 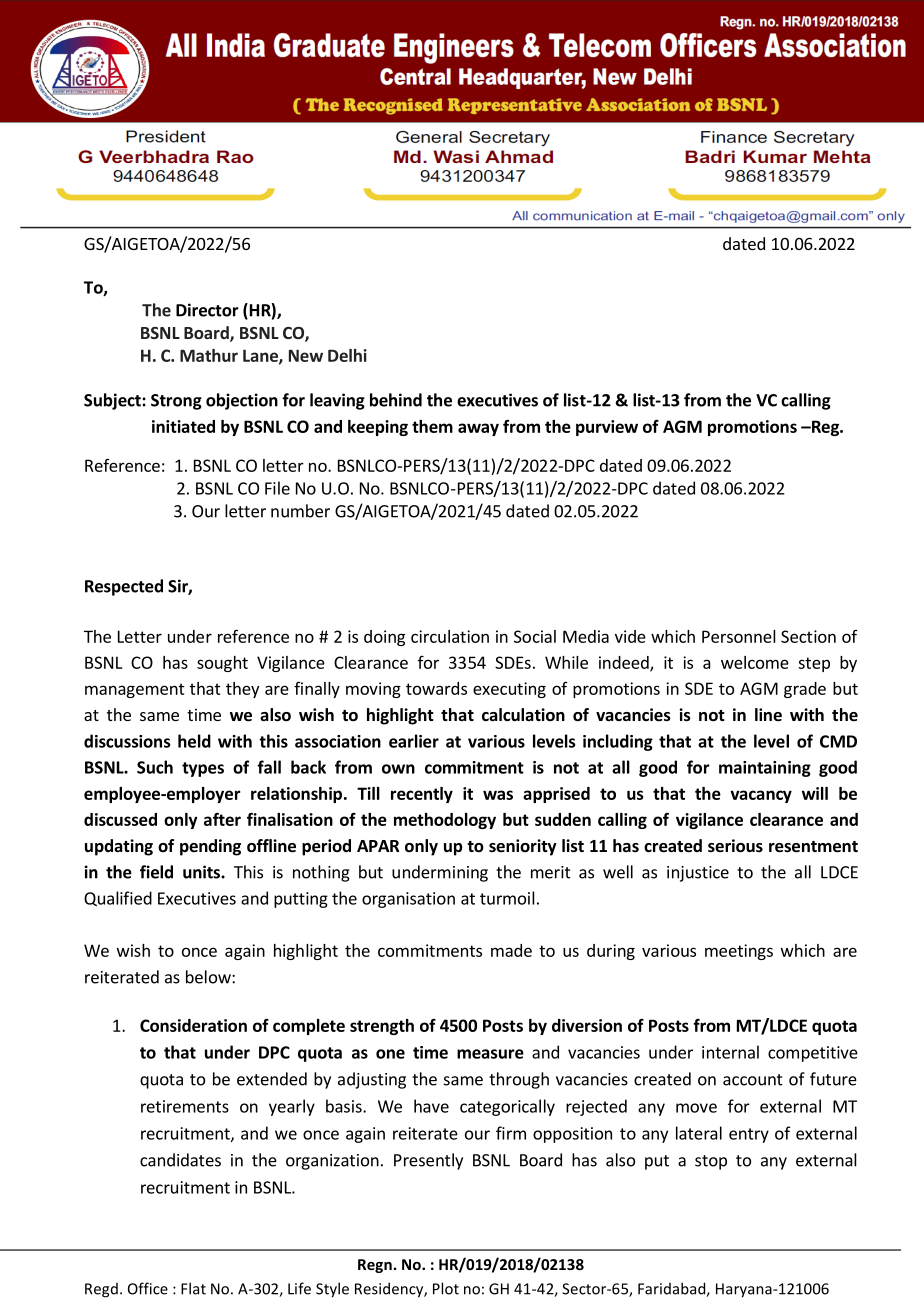 I want to click on behind, so click(x=396, y=400).
